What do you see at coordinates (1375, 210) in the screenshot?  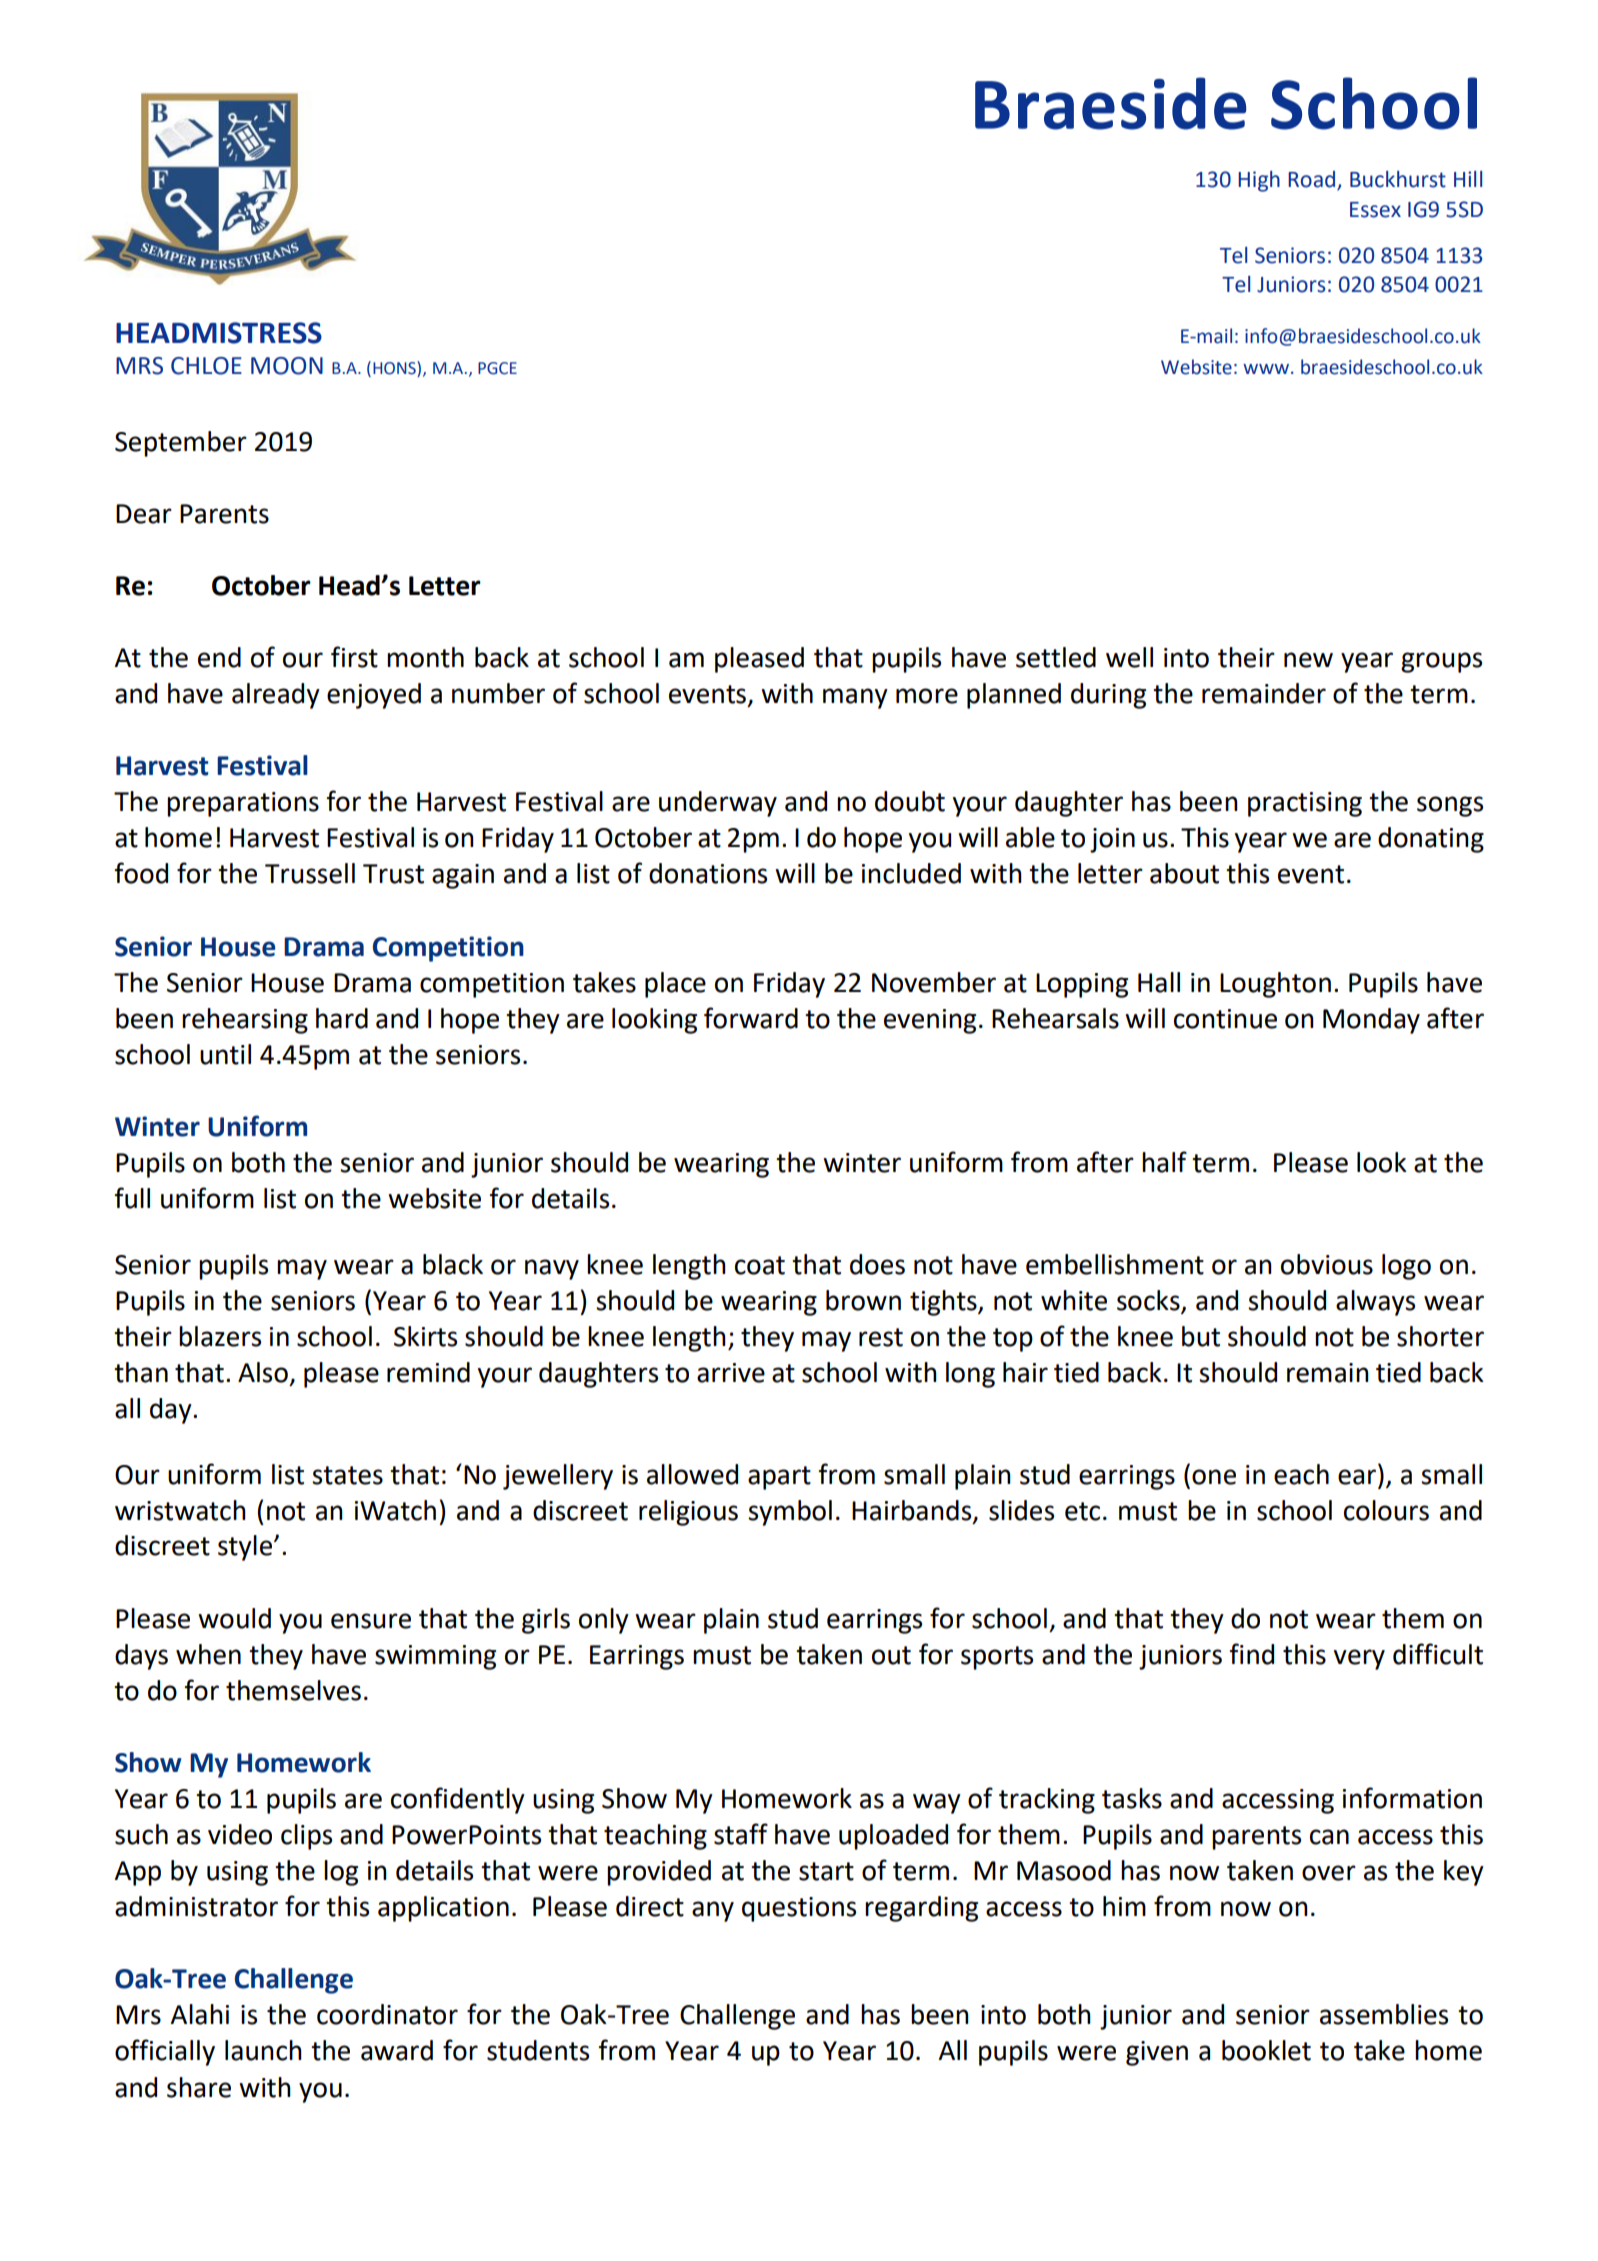 I see `Essex` at bounding box center [1375, 210].
